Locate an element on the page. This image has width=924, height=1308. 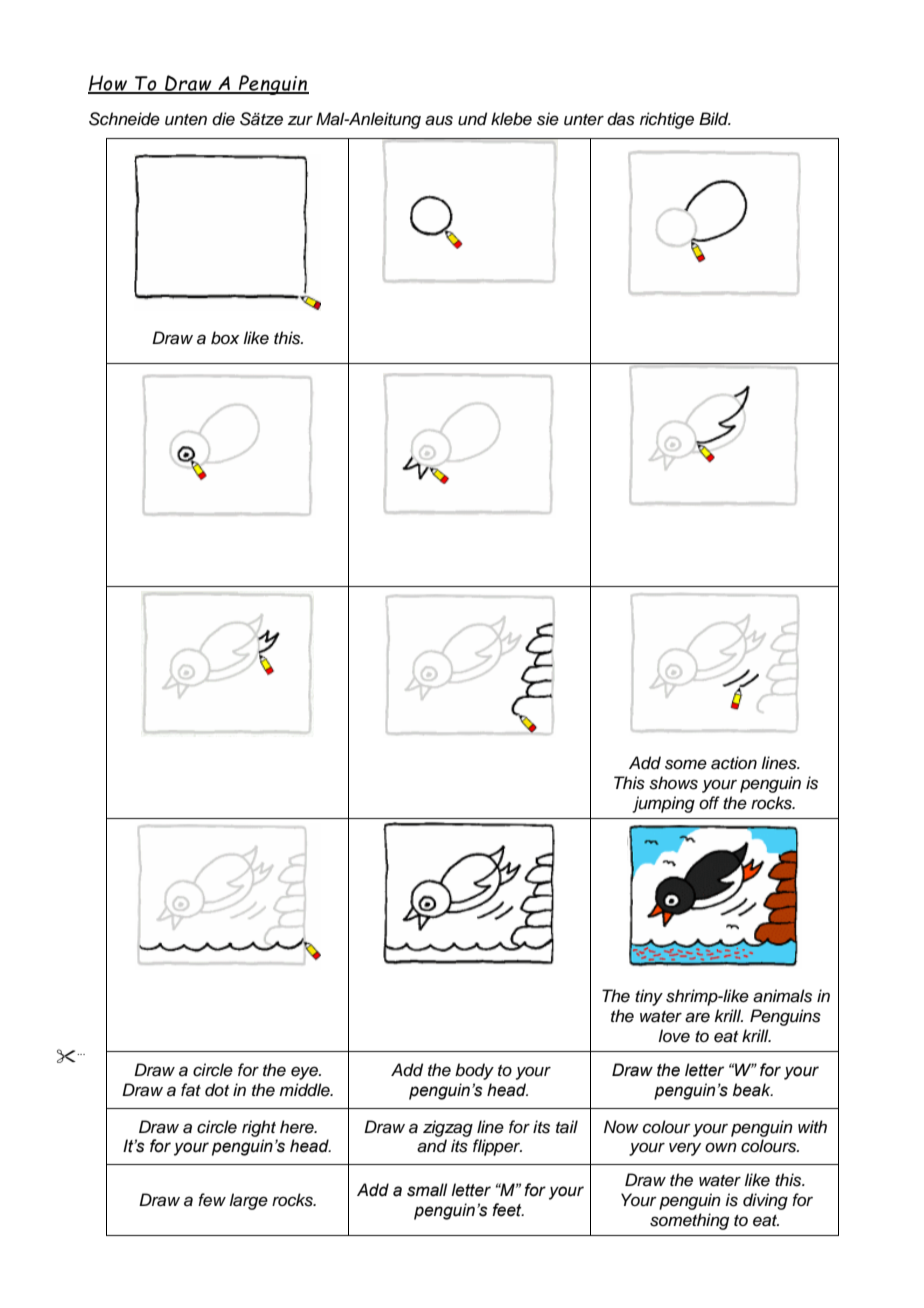
und is located at coordinates (472, 119).
